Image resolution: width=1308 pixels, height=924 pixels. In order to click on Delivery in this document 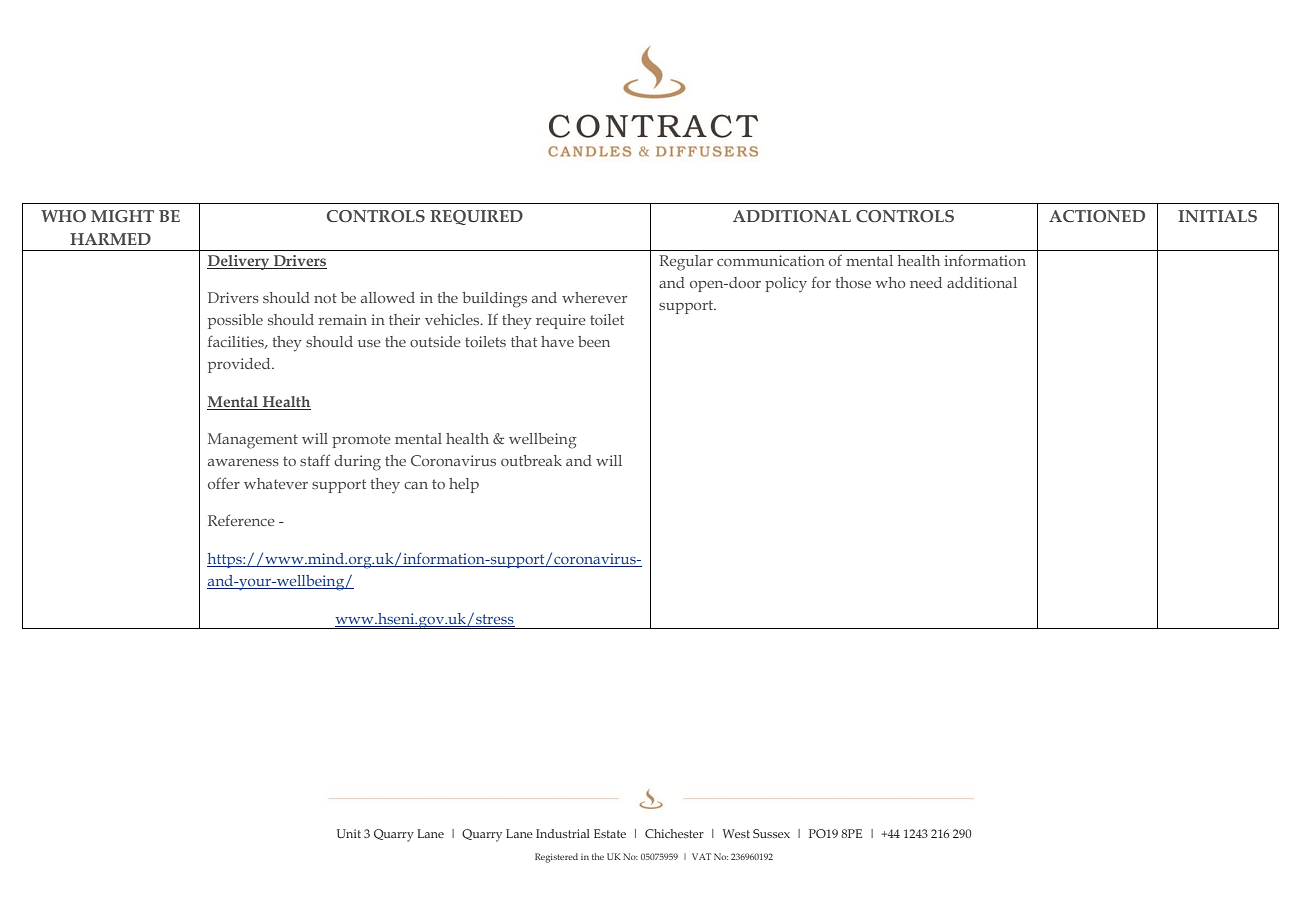, I will do `click(239, 262)`.
